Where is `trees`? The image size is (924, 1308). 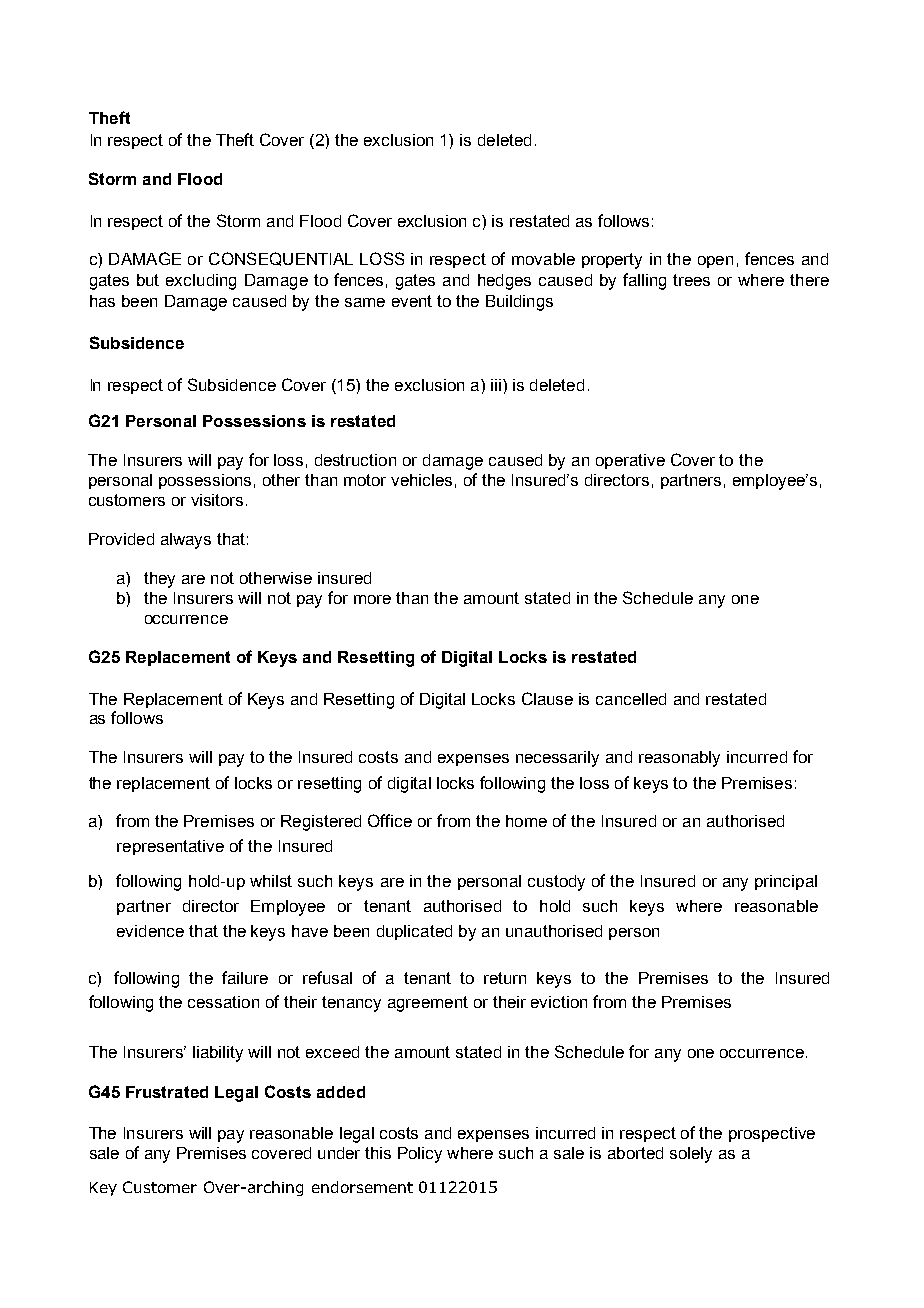 trees is located at coordinates (691, 280).
